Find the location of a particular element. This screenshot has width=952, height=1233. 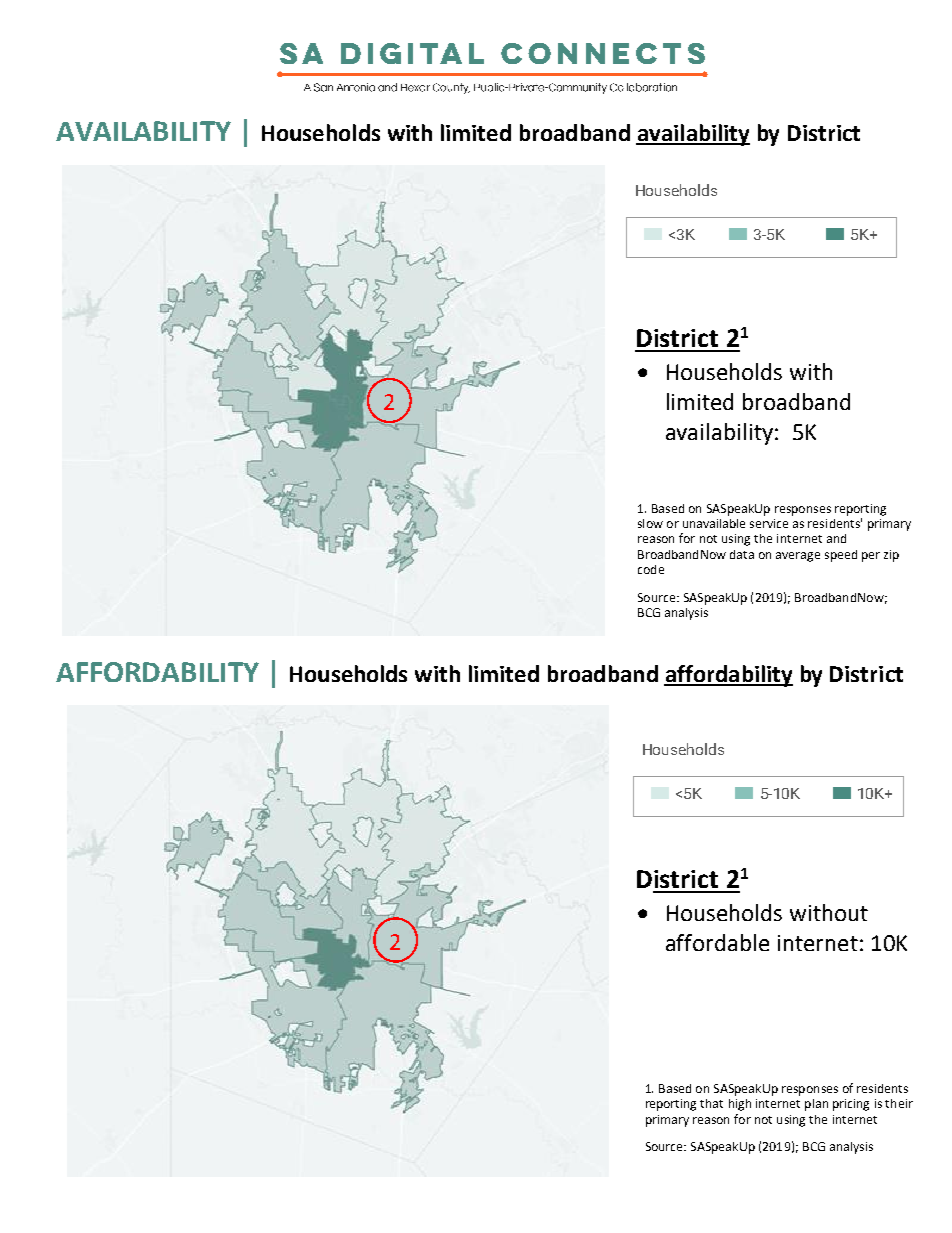

slow is located at coordinates (650, 523).
